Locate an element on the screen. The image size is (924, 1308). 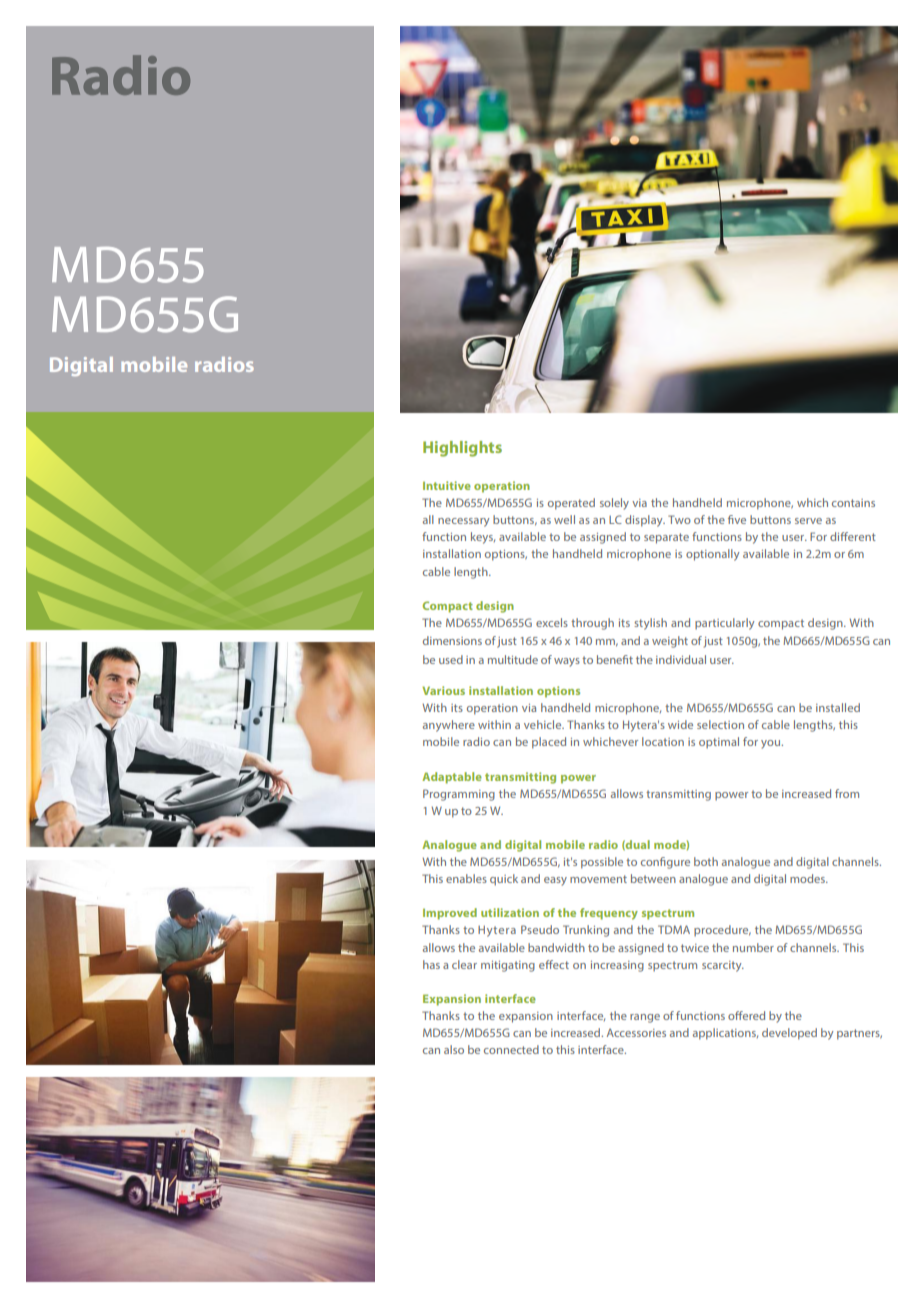
between is located at coordinates (653, 878).
